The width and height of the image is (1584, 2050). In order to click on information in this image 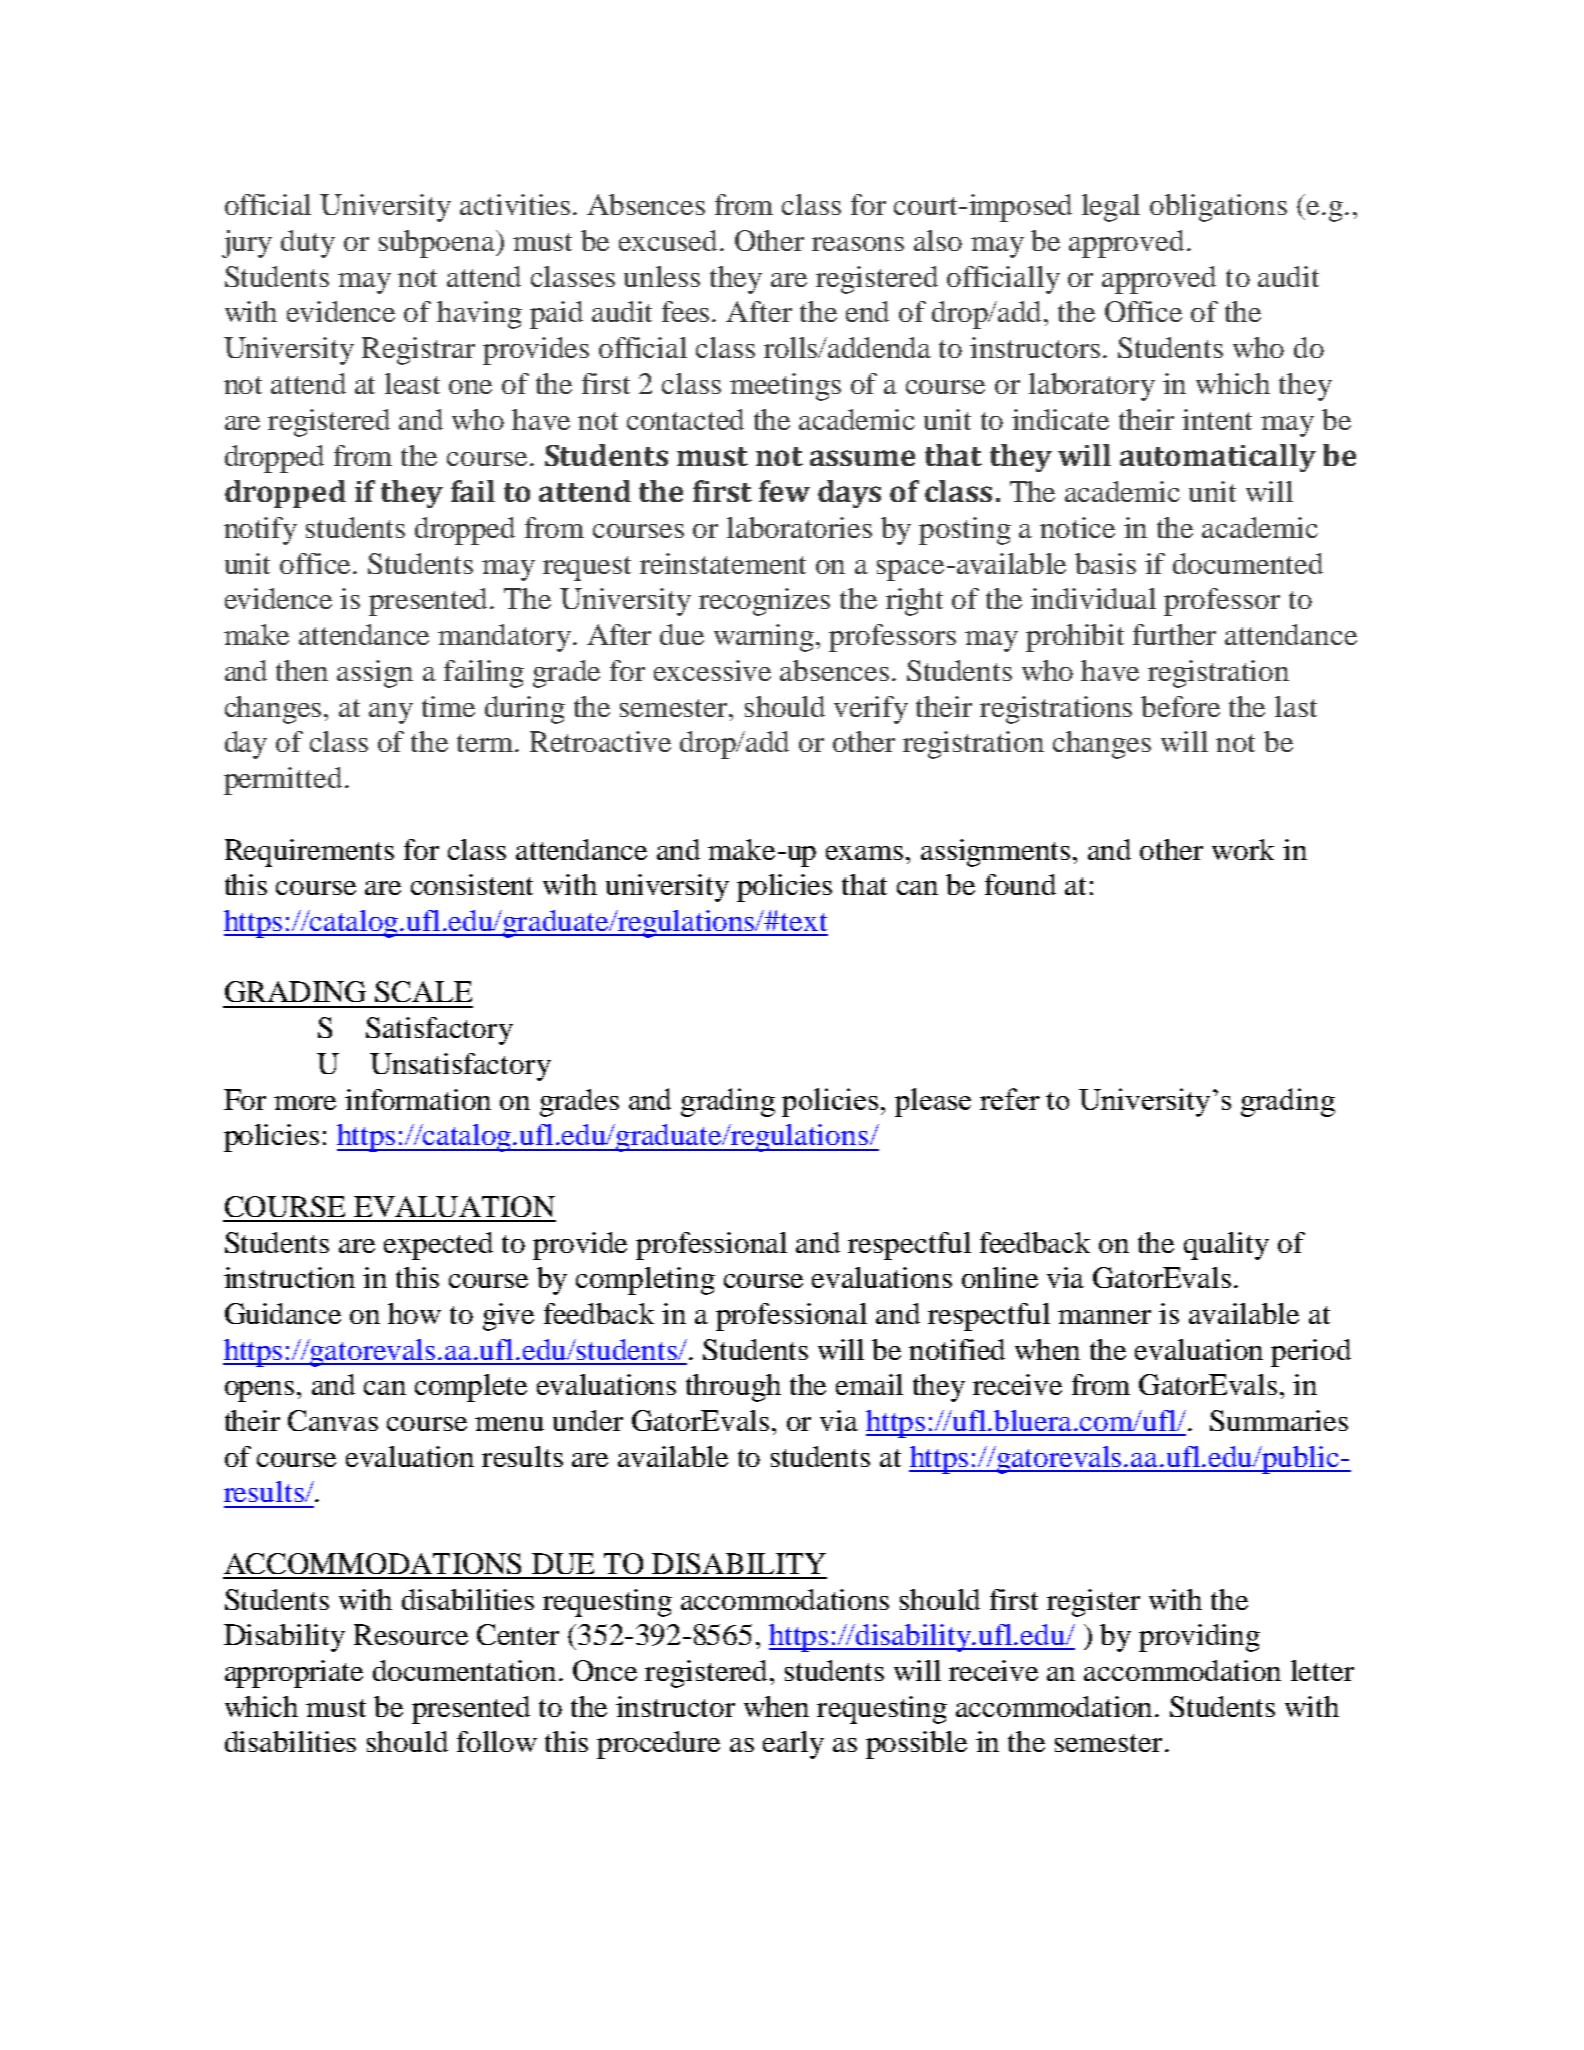, I will do `click(418, 1099)`.
